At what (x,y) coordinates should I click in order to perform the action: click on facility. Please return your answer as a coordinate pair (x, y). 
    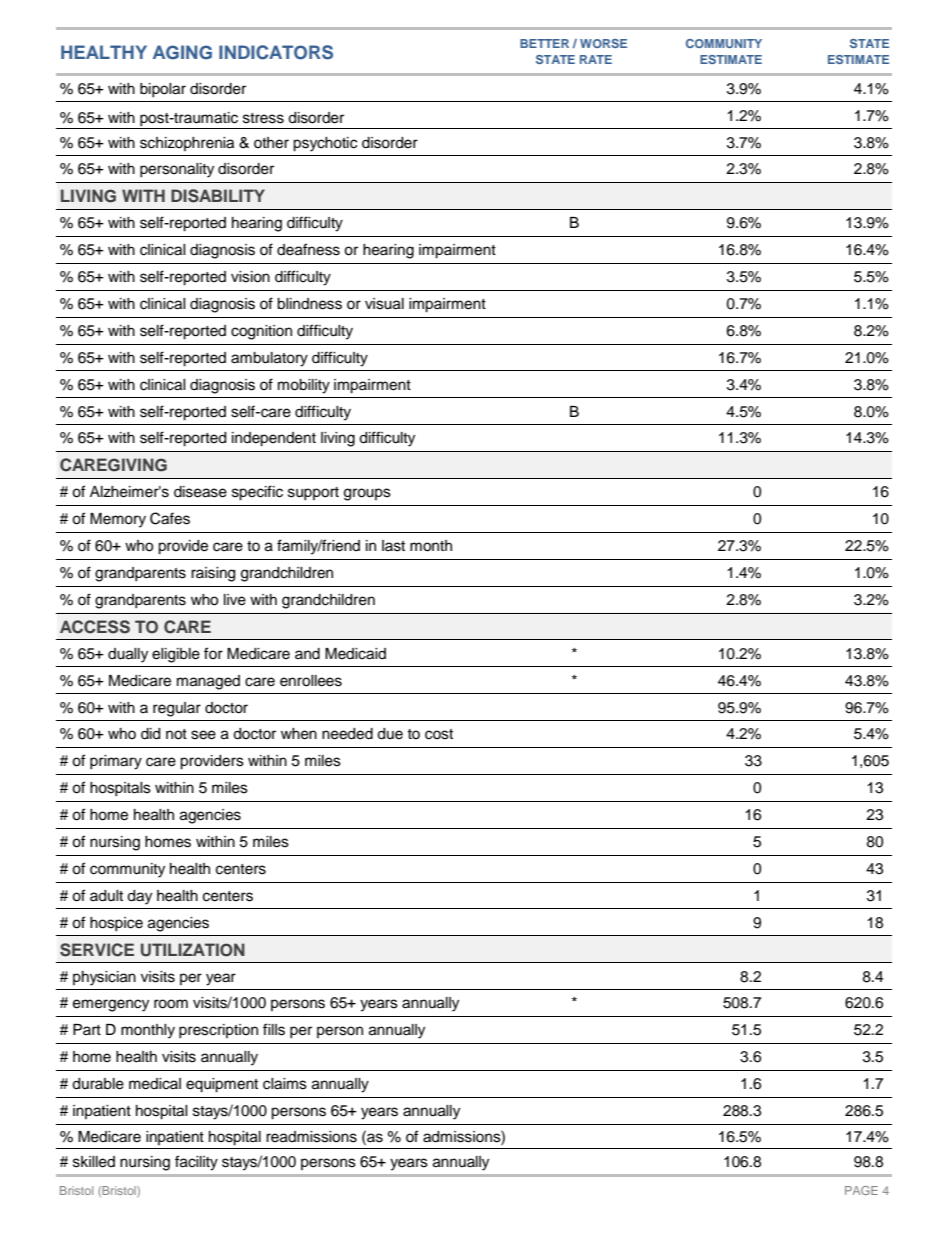
    Looking at the image, I should click on (196, 1163).
